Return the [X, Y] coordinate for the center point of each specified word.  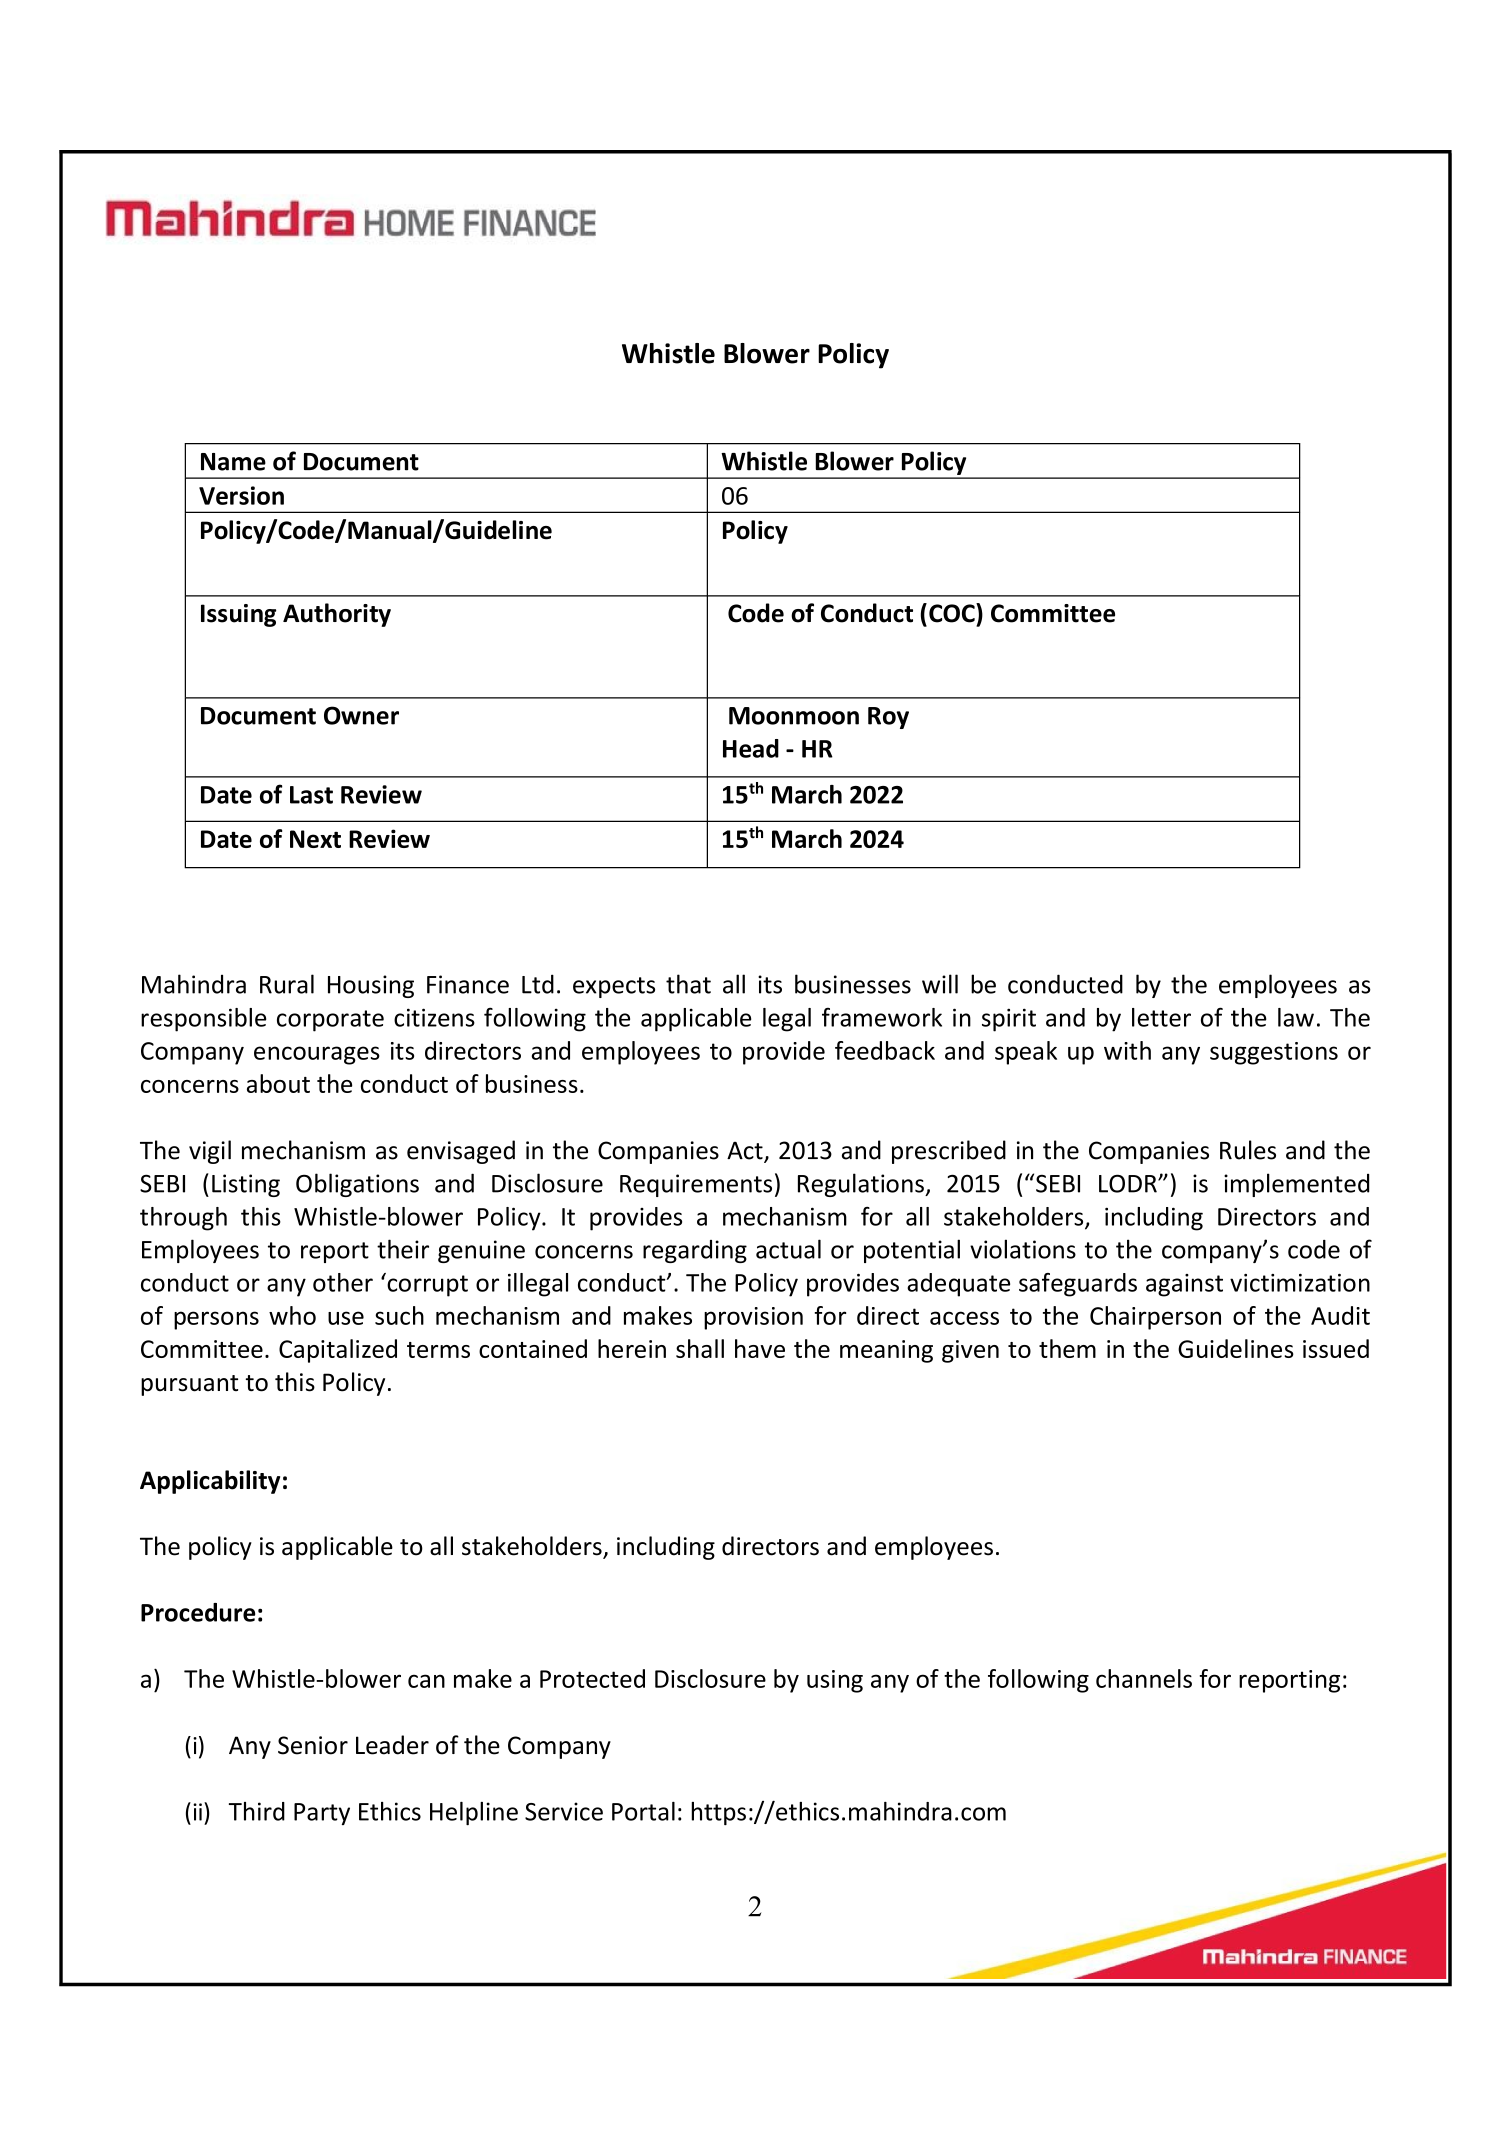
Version [241, 495]
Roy [888, 718]
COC [953, 613]
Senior [313, 1745]
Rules [1248, 1150]
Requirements [696, 1185]
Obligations [357, 1185]
